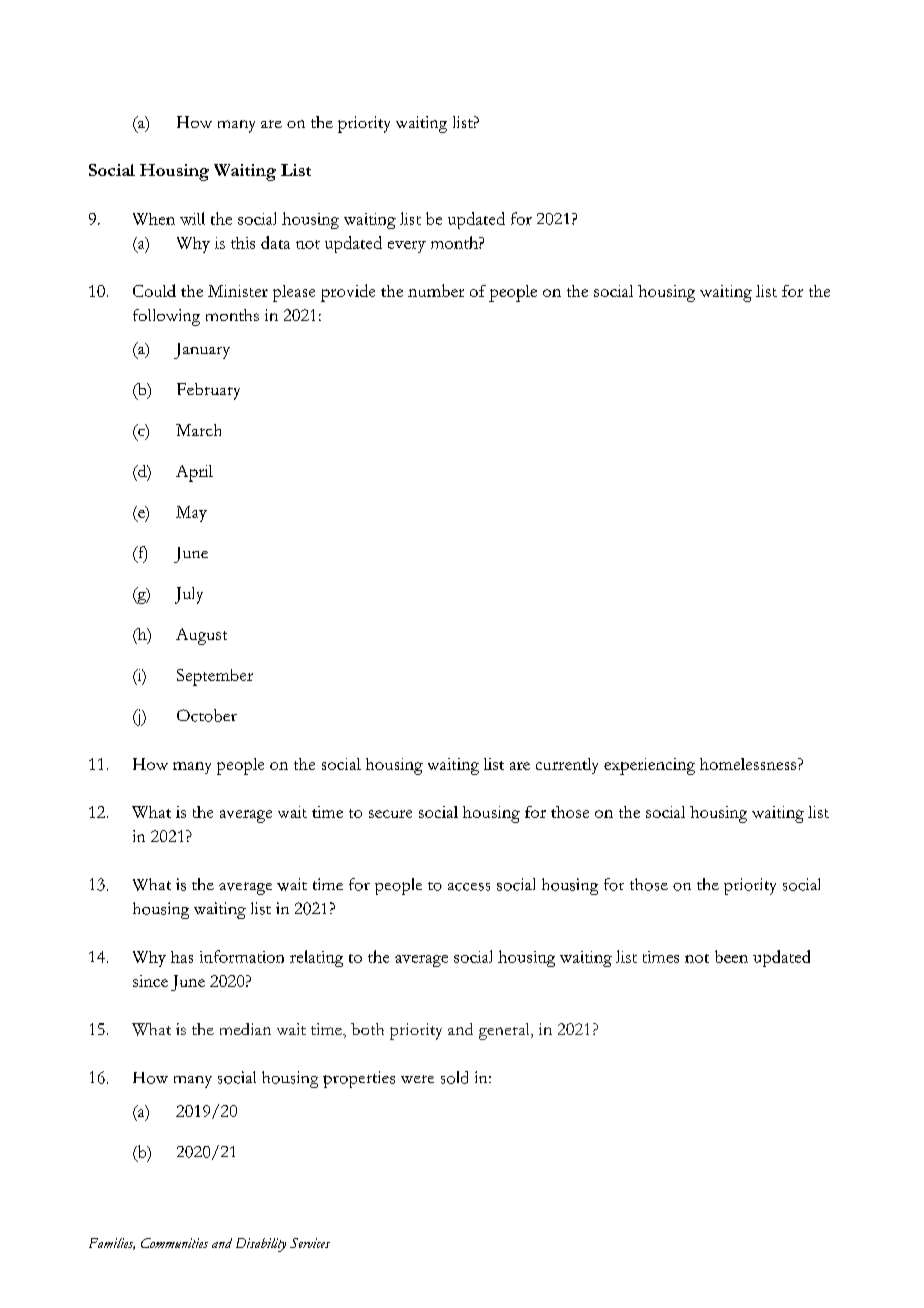  What do you see at coordinates (407, 247) in the screenshot?
I see `every` at bounding box center [407, 247].
